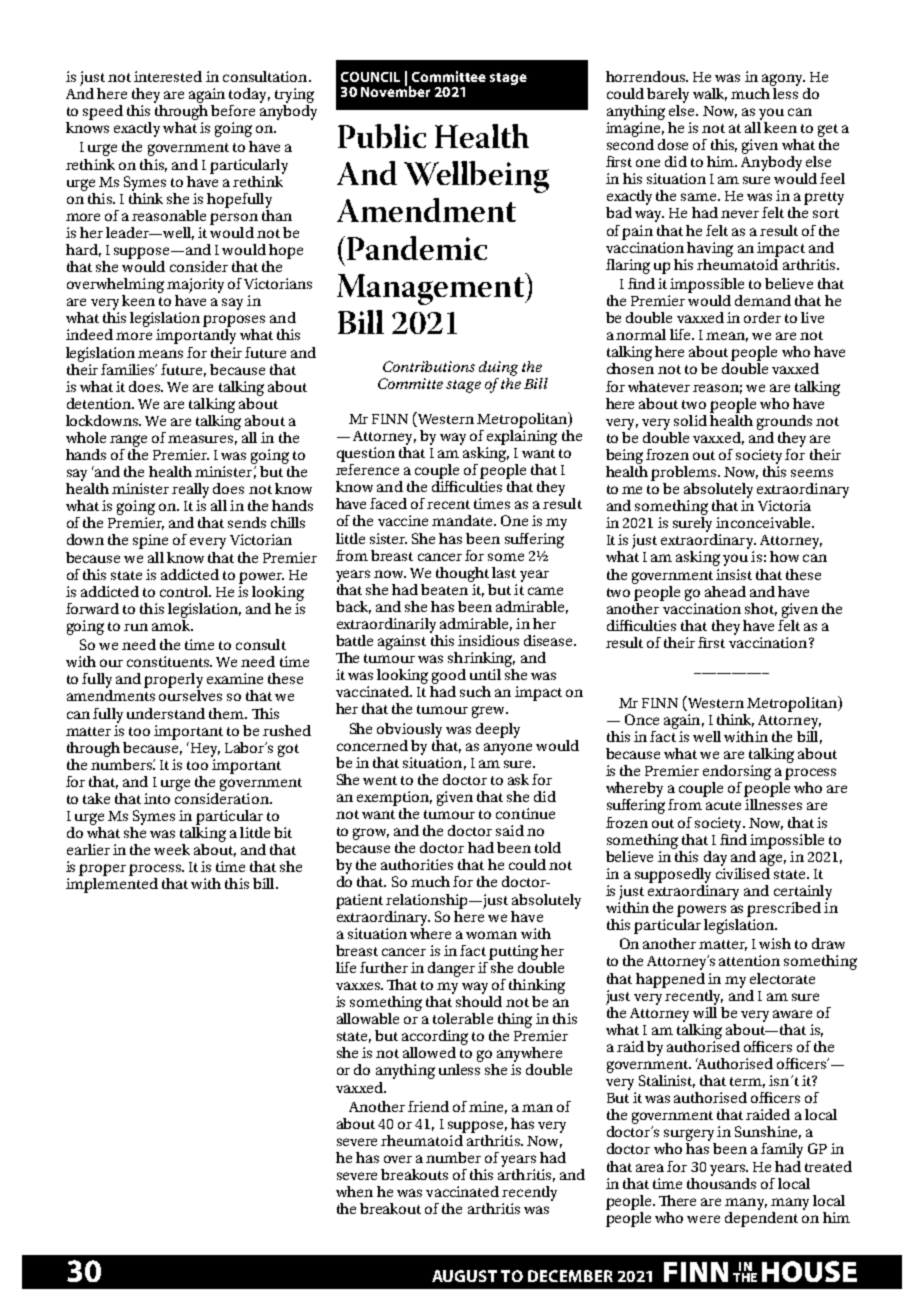 This screenshot has width=924, height=1308. What do you see at coordinates (710, 94) in the screenshot?
I see `walk` at bounding box center [710, 94].
